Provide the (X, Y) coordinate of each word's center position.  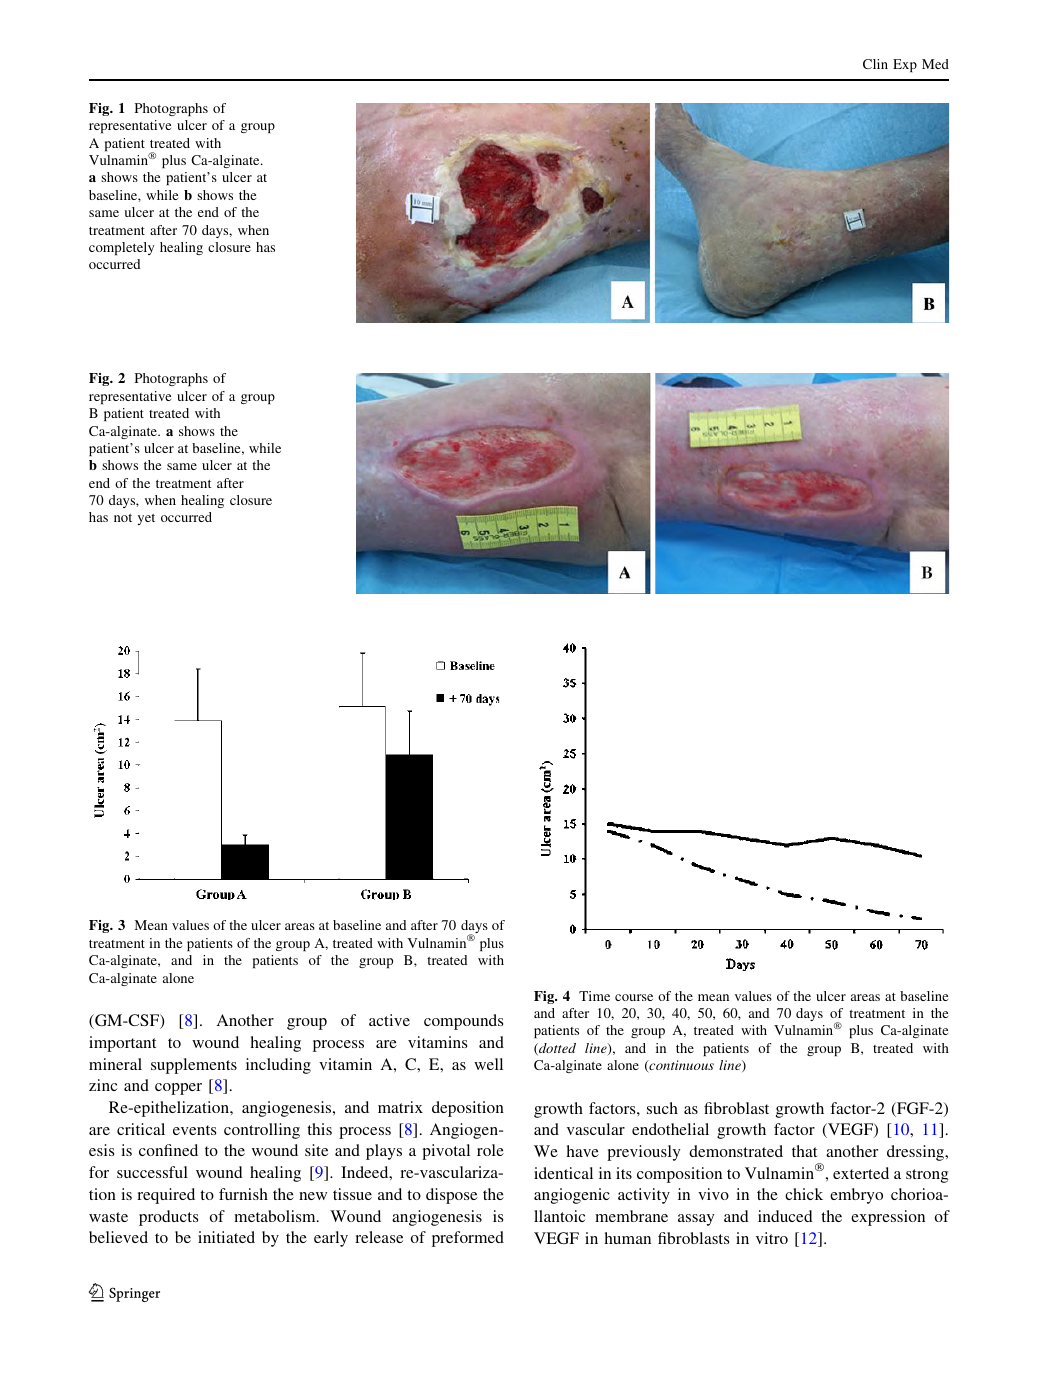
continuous (680, 1066)
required (166, 1196)
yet (146, 519)
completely (121, 248)
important (122, 1044)
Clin (875, 64)
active (389, 1020)
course (634, 997)
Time (594, 996)
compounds (463, 1022)
